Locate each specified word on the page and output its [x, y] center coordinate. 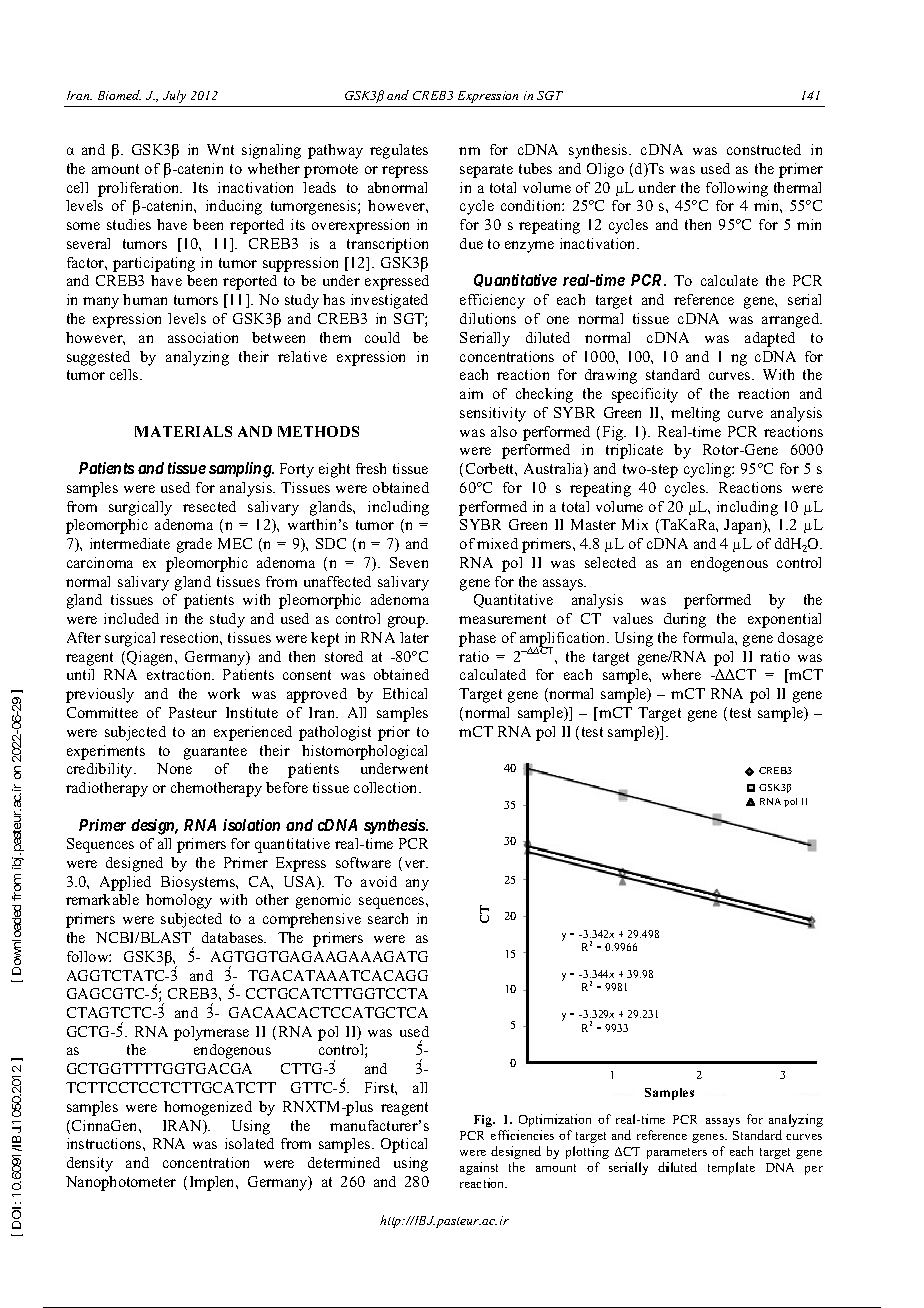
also [504, 431]
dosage [800, 639]
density [90, 1164]
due [471, 243]
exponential [784, 620]
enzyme [529, 247]
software [363, 862]
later [414, 637]
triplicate [634, 451]
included [131, 618]
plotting [587, 1152]
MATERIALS [183, 431]
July [174, 96]
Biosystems [199, 883]
